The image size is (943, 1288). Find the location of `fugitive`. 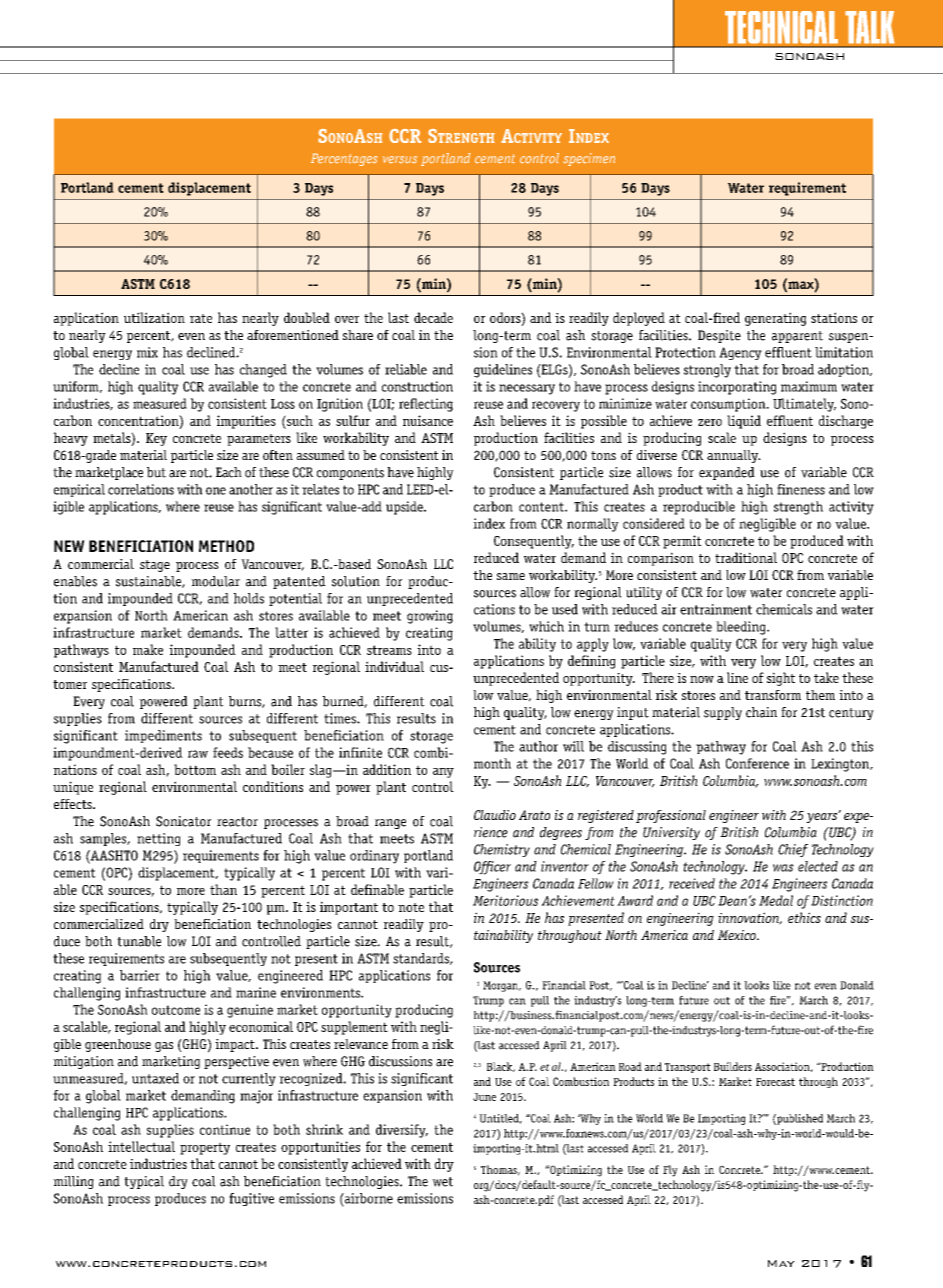

fugitive is located at coordinates (251, 1199).
